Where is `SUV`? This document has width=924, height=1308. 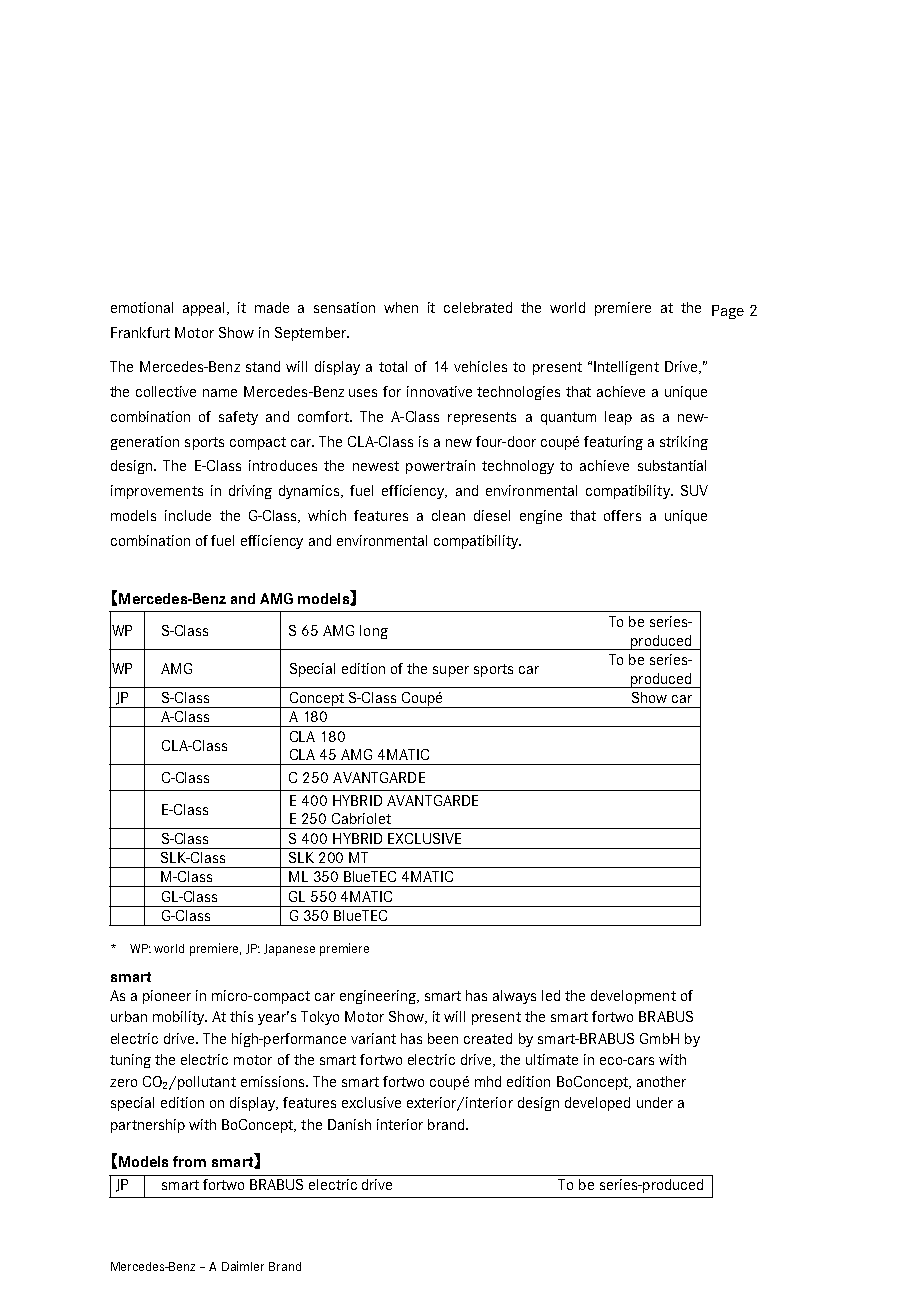
SUV is located at coordinates (694, 490).
